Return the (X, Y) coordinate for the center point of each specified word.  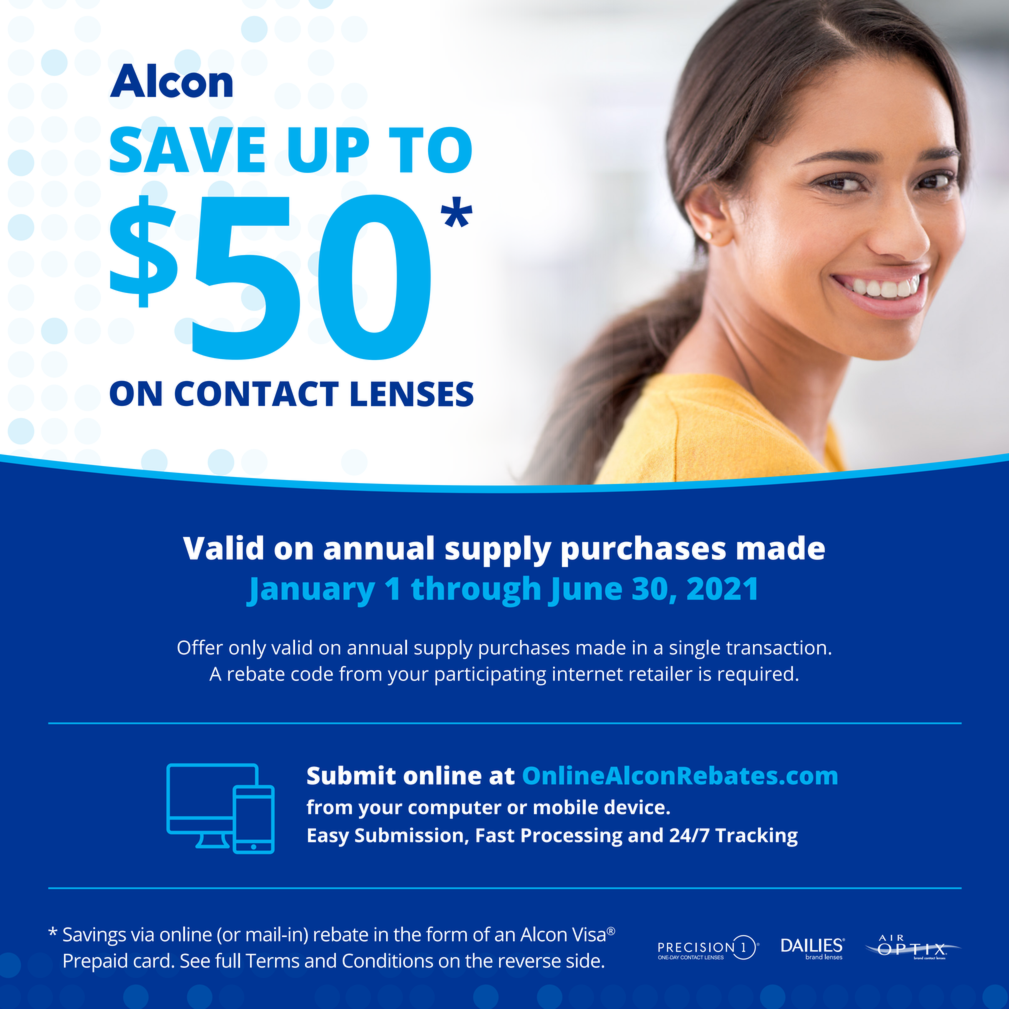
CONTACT (257, 394)
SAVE (187, 149)
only (247, 649)
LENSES (412, 394)
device (635, 807)
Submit (351, 775)
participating (490, 676)
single (695, 649)
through (475, 591)
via (142, 934)
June (585, 592)
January (310, 592)
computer (455, 810)
